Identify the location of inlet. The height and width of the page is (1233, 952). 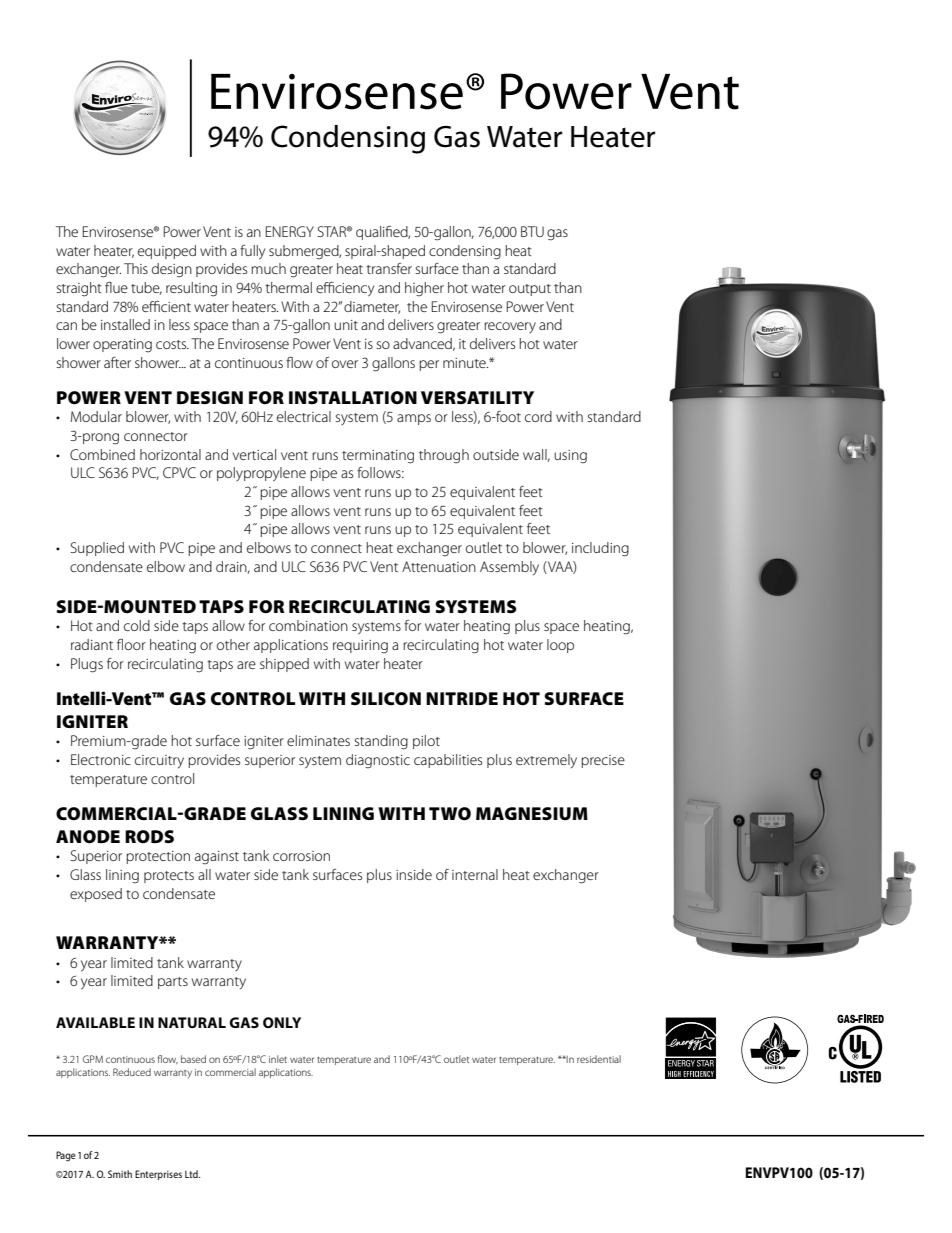
(278, 1059).
